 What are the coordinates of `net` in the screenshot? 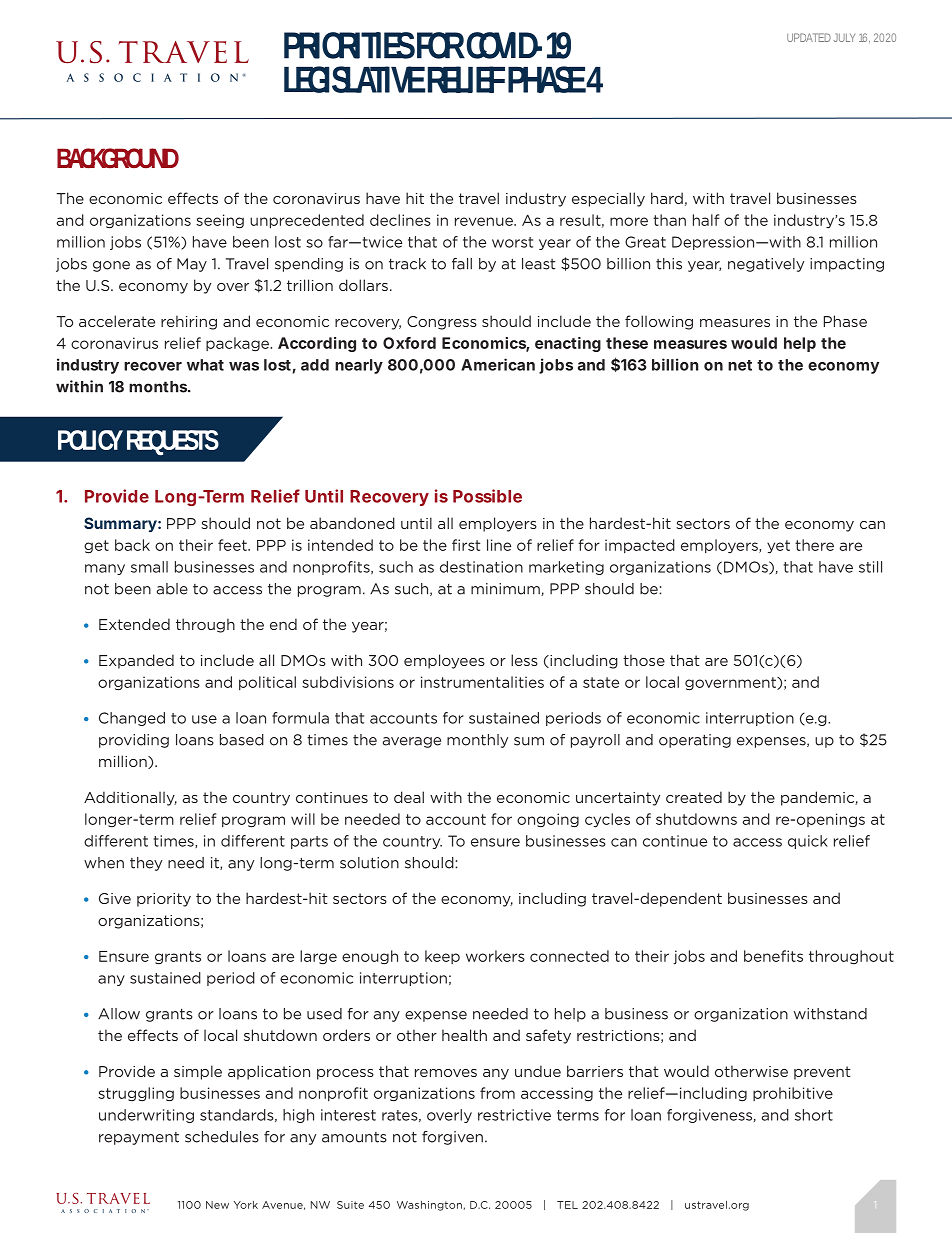 It's located at (740, 365).
